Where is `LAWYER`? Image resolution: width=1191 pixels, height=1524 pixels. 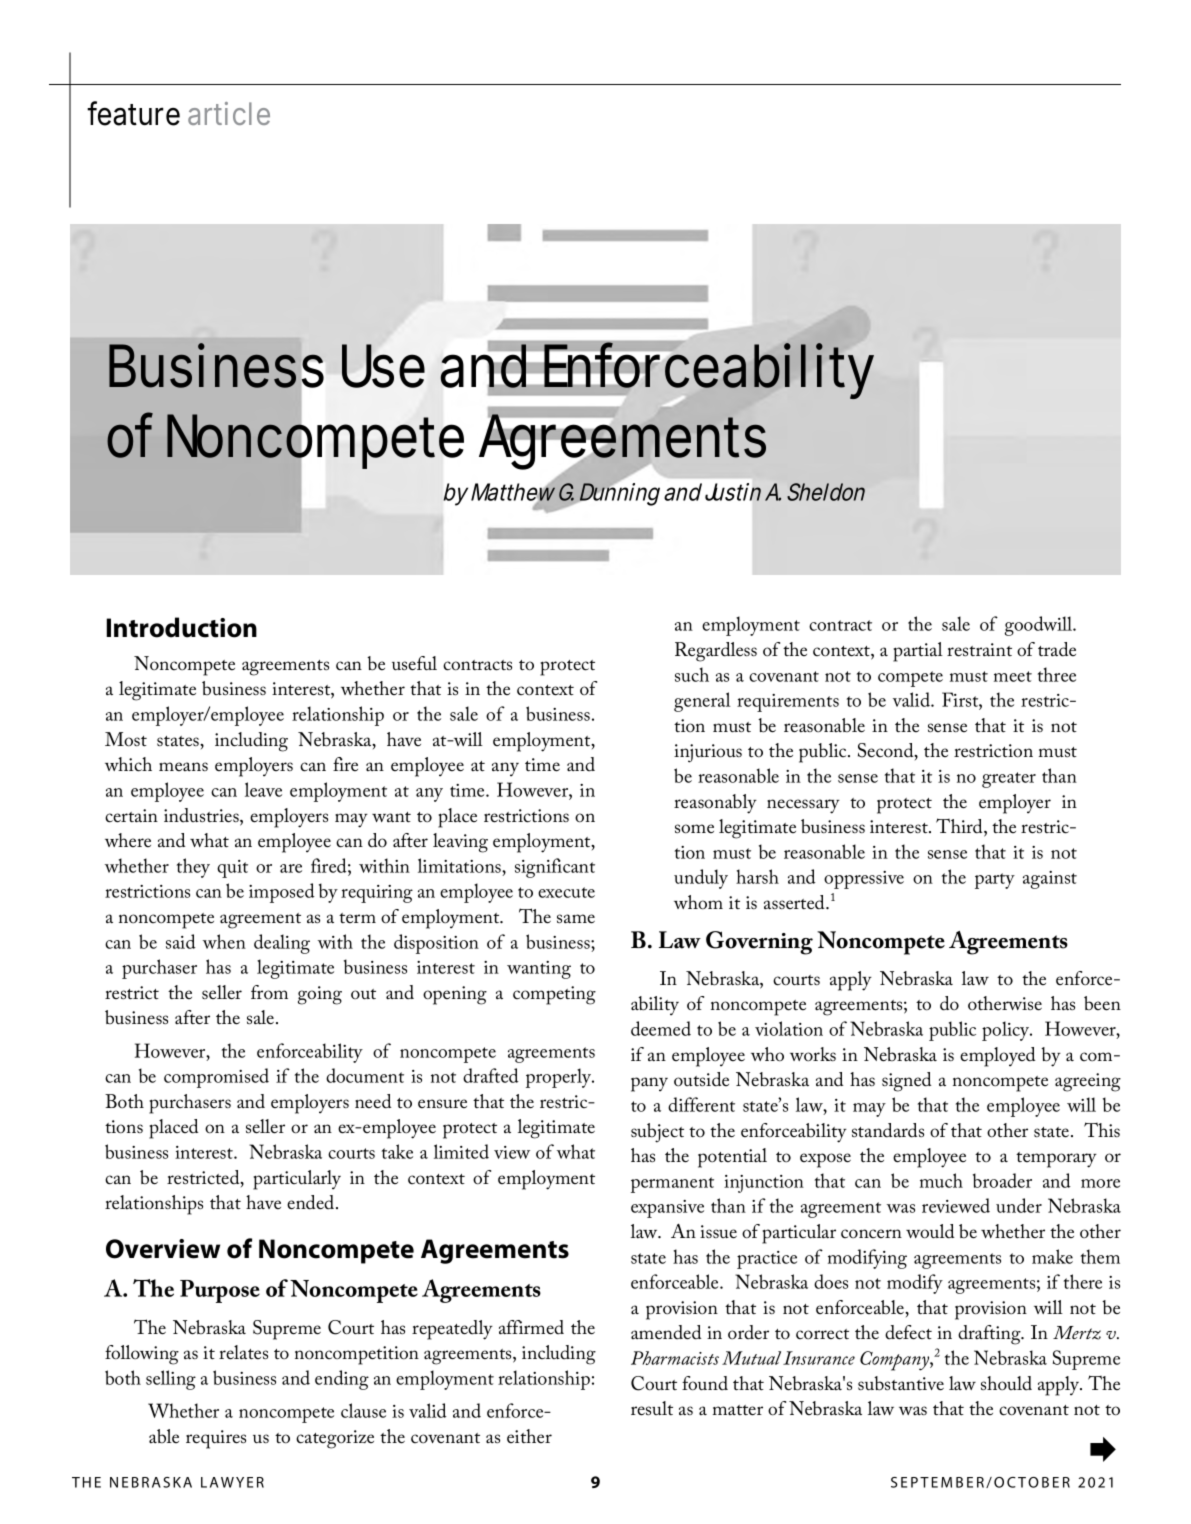
LAWYER is located at coordinates (232, 1482).
